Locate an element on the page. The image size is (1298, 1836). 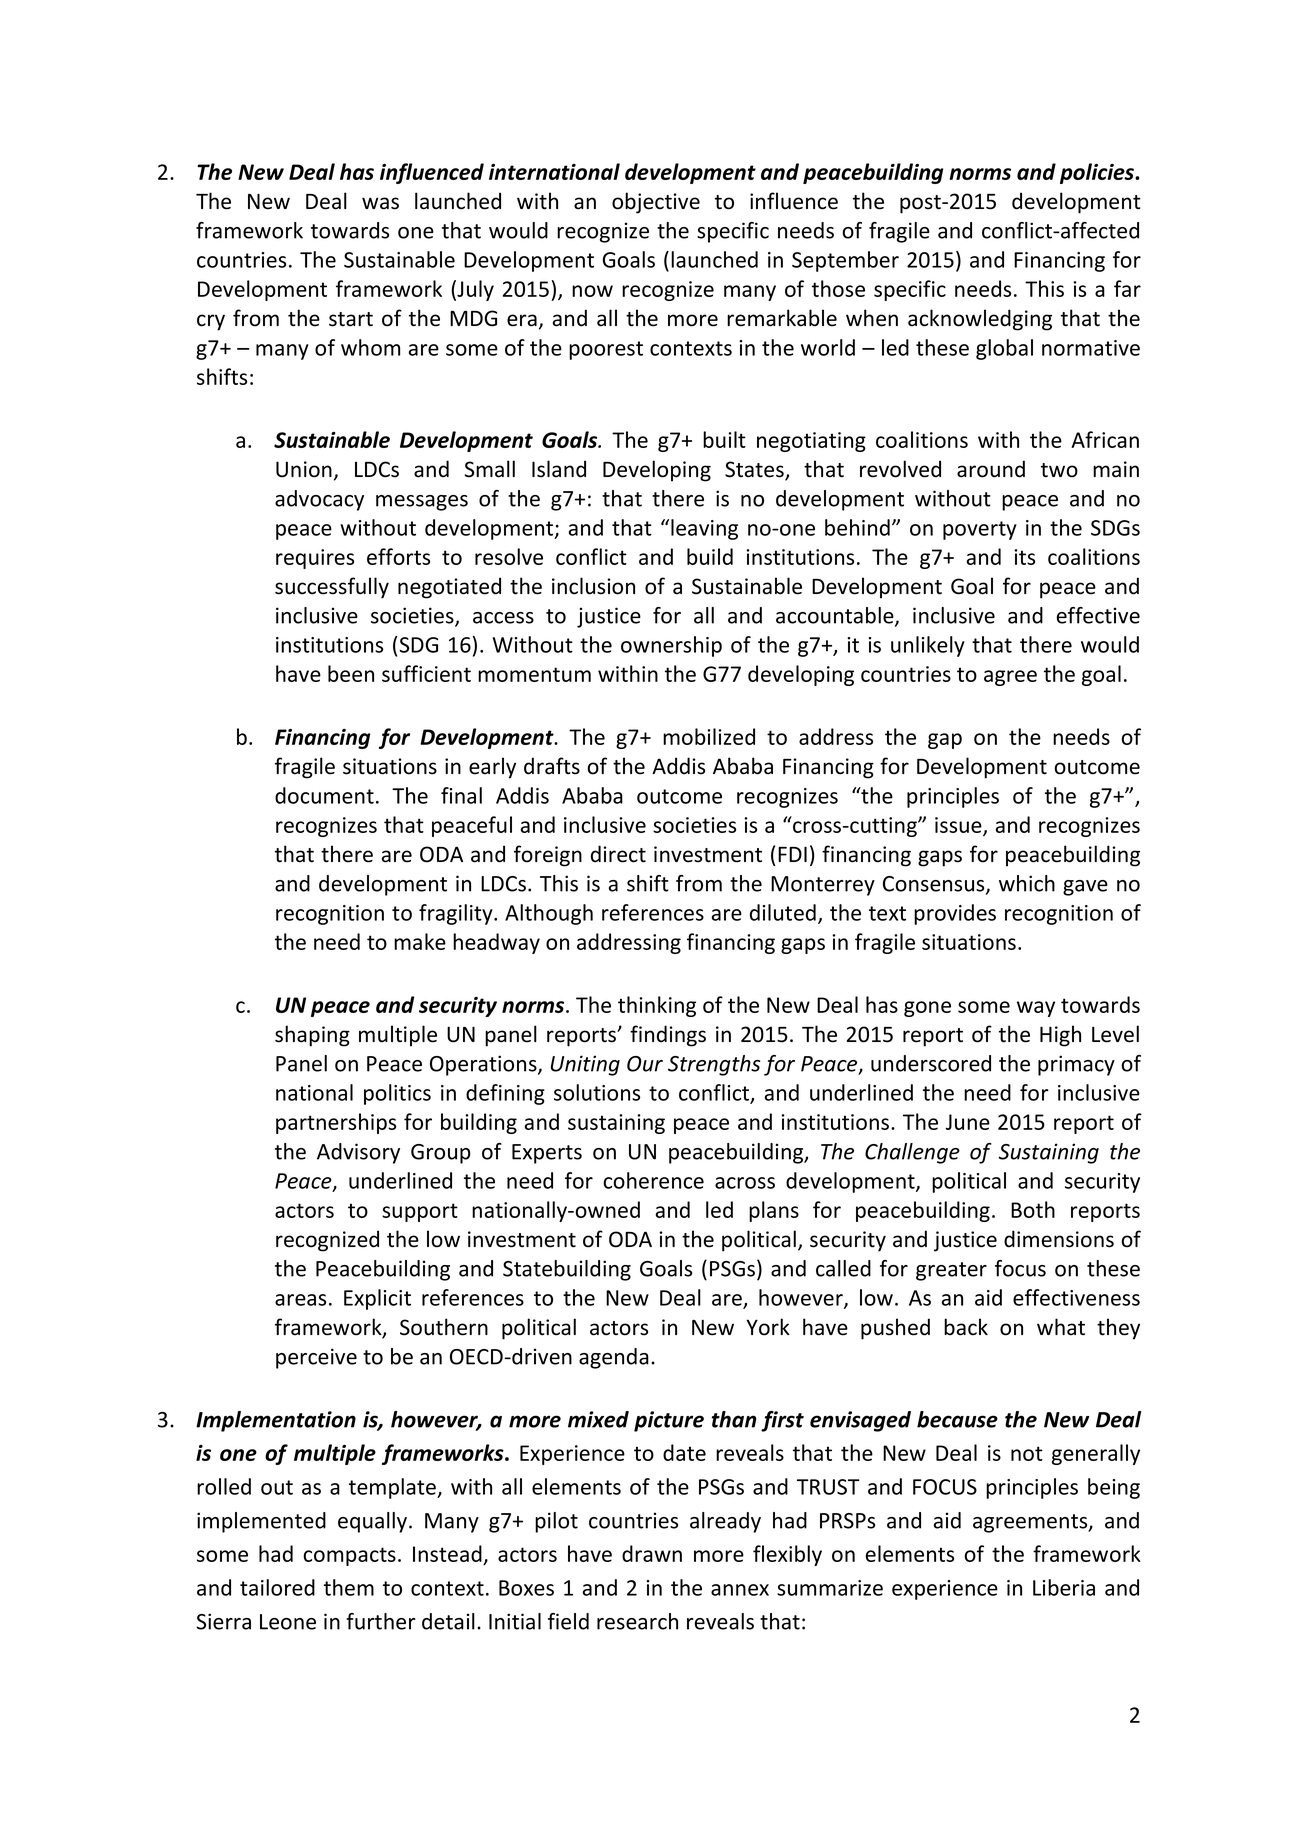
unlikely is located at coordinates (928, 646).
